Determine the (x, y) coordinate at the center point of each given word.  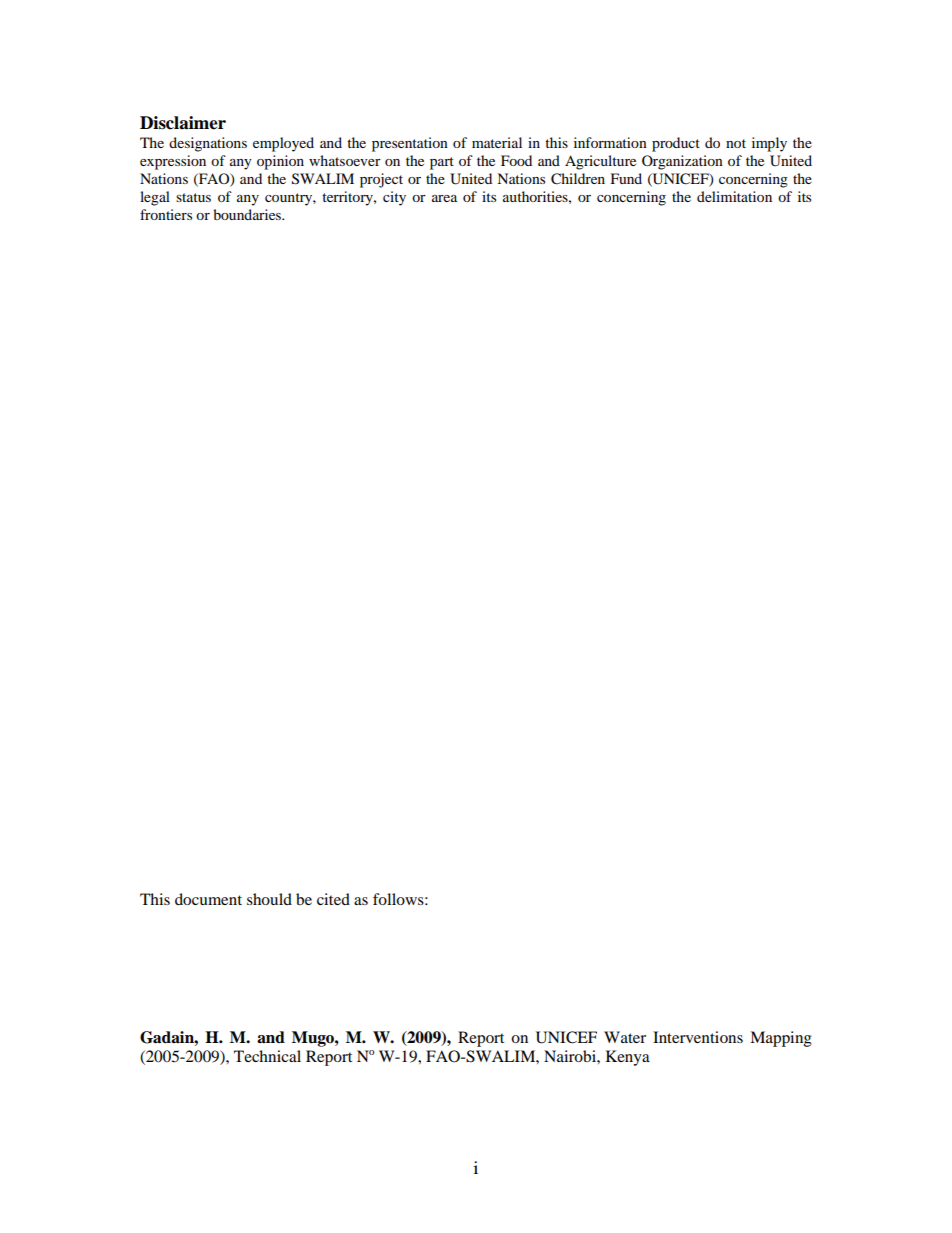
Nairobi (571, 1056)
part (442, 163)
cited (333, 899)
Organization (682, 162)
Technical (267, 1056)
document (208, 899)
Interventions (698, 1037)
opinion (280, 162)
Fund (626, 178)
